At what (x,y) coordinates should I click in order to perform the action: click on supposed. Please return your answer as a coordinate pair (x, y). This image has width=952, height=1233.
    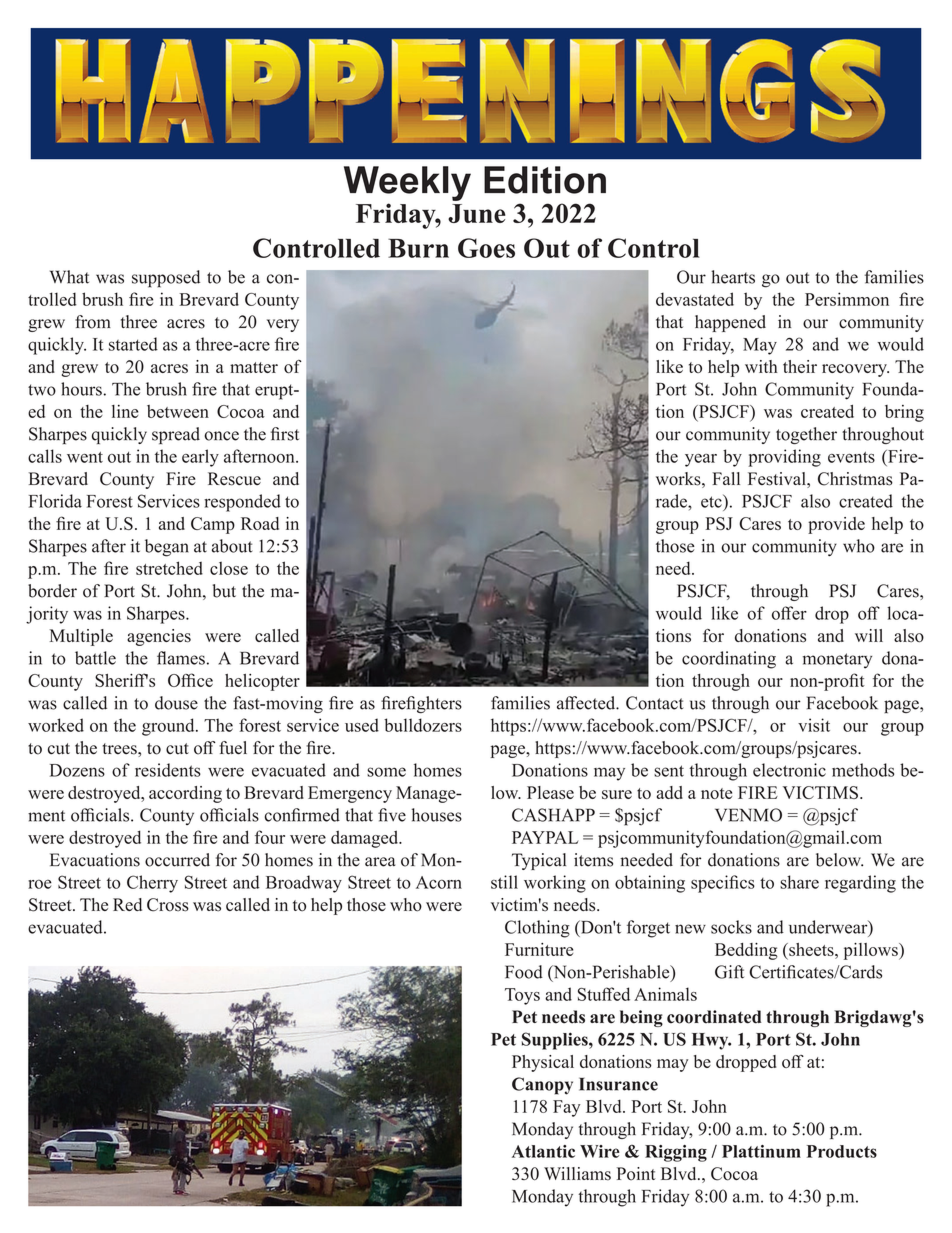
    Looking at the image, I should click on (166, 279).
